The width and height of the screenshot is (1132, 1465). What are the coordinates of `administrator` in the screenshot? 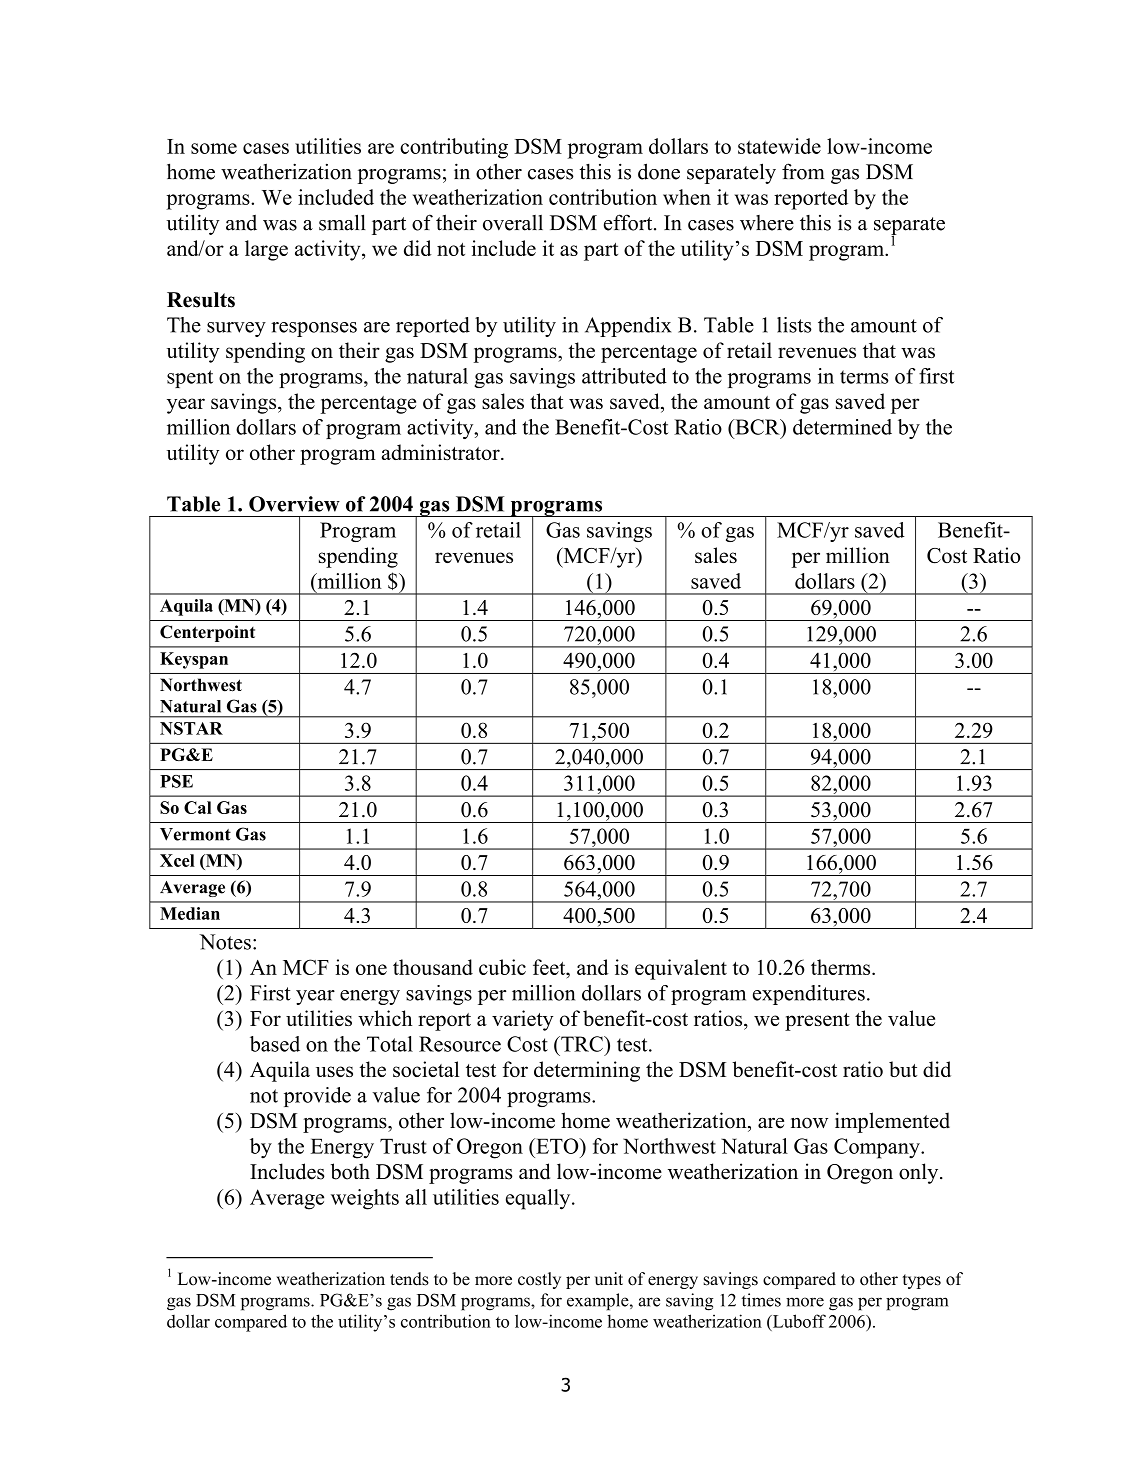 It's located at (442, 452).
